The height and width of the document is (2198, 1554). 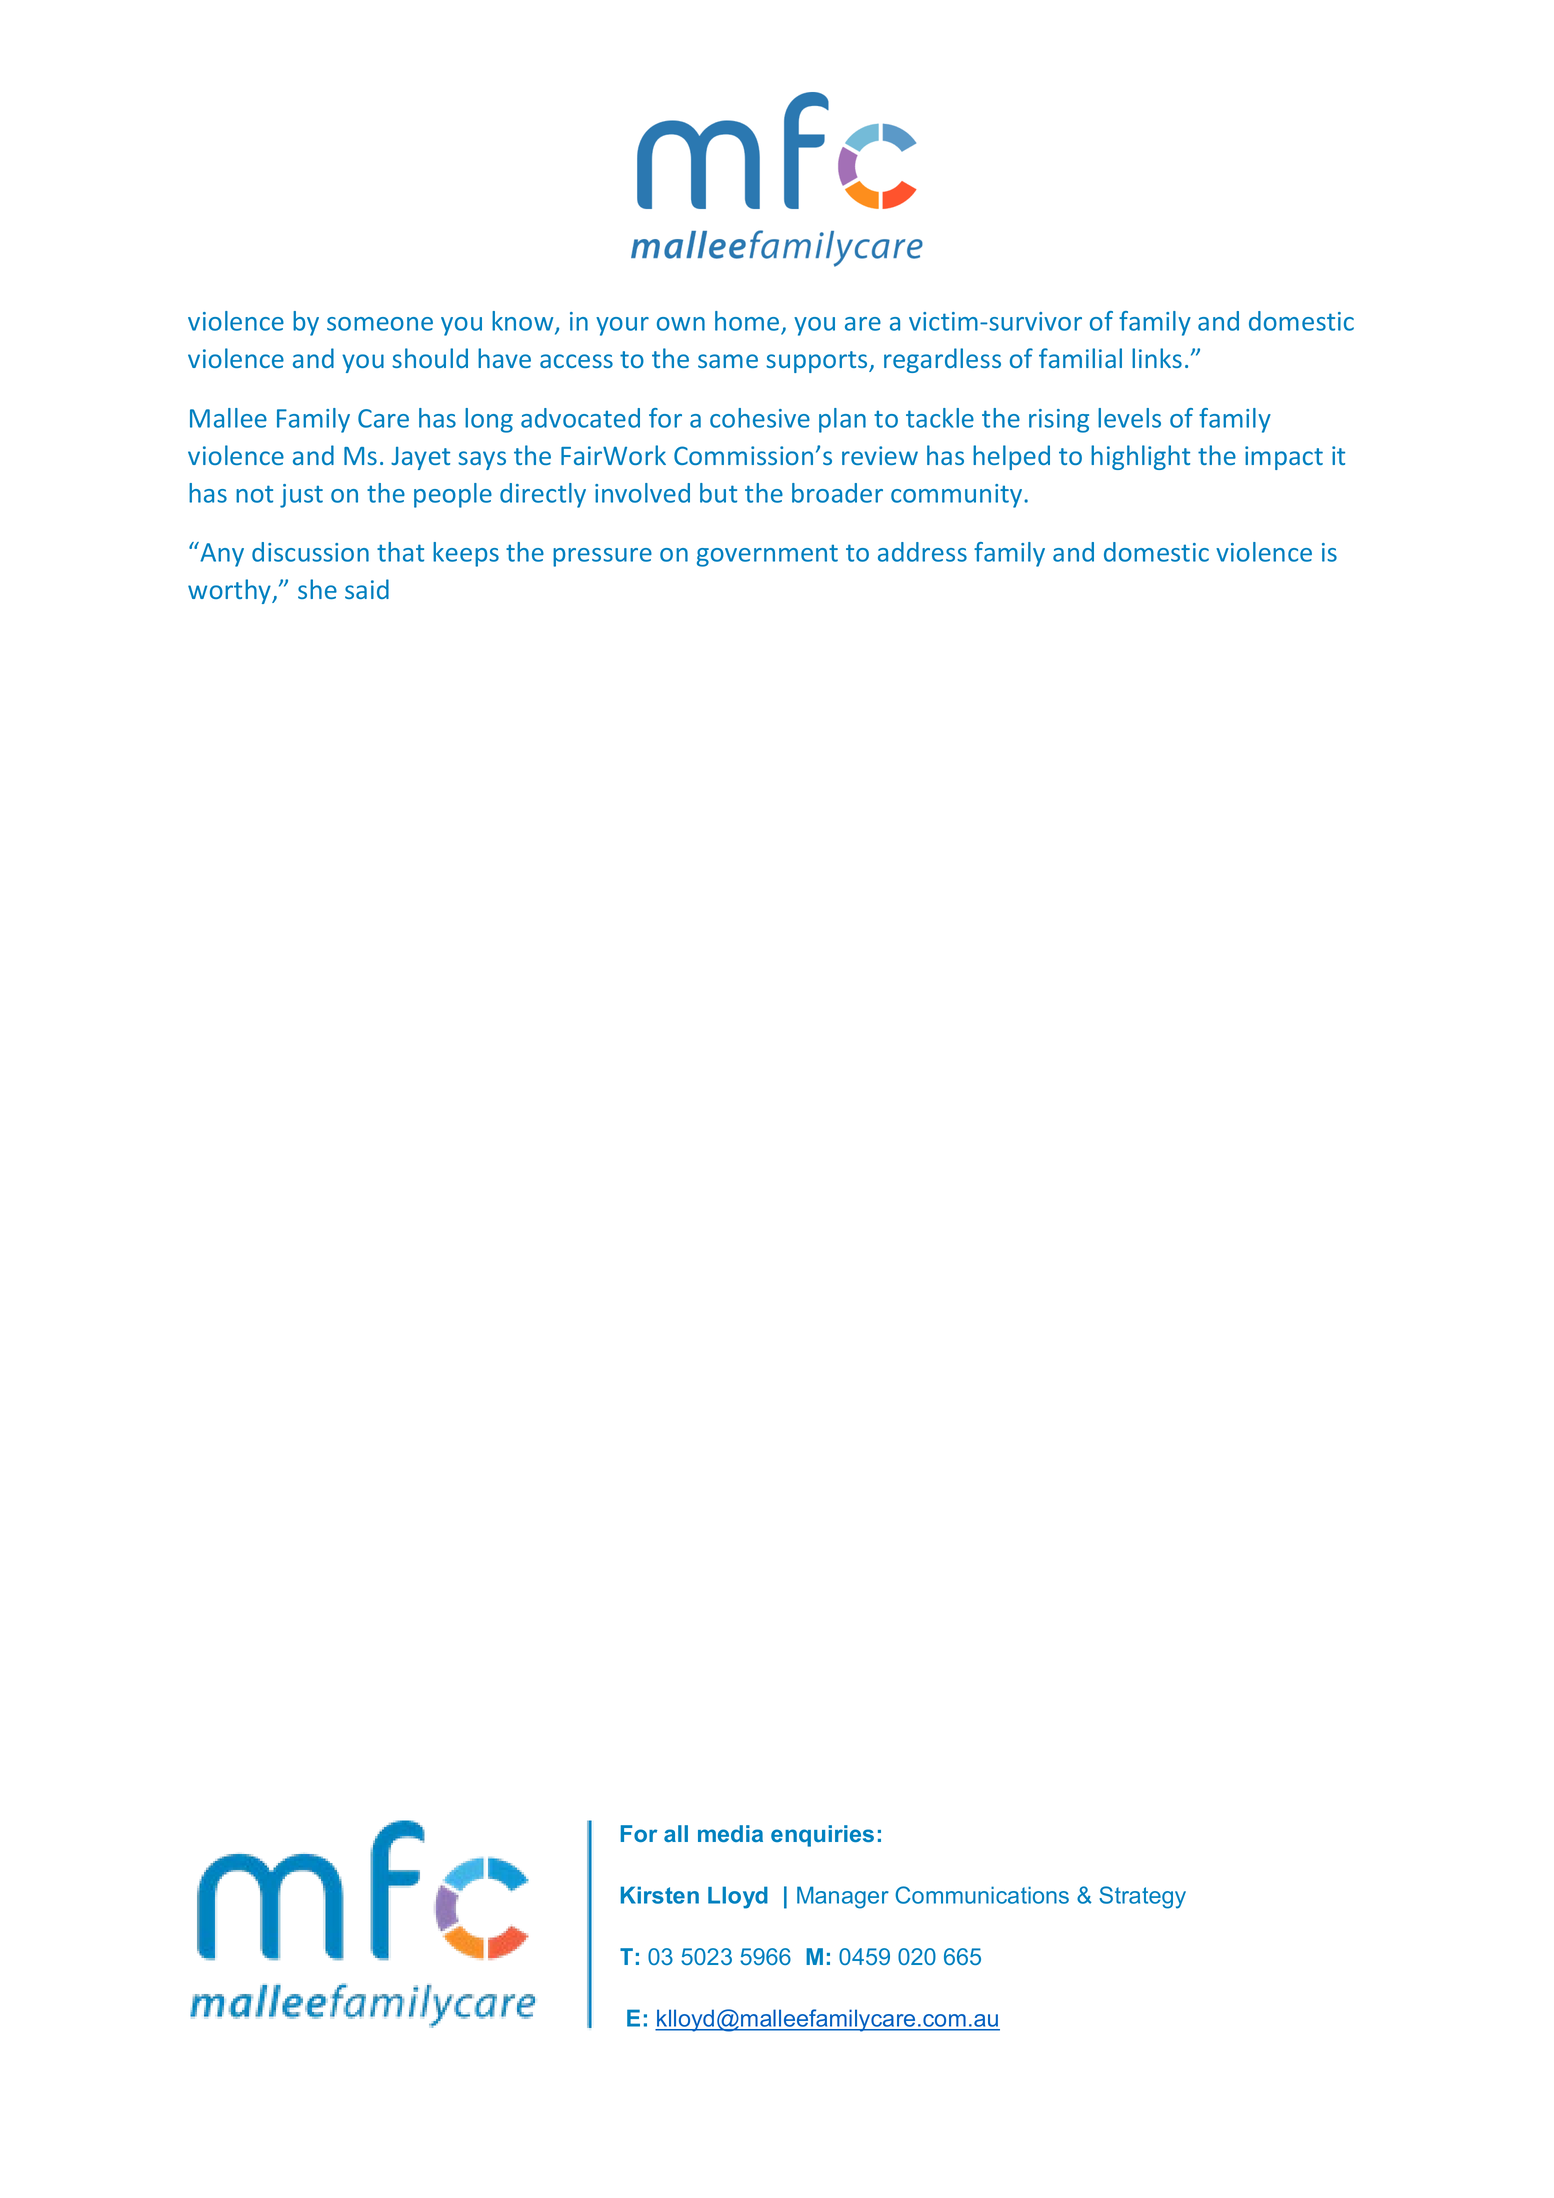 What do you see at coordinates (822, 1836) in the document?
I see `enquiries` at bounding box center [822, 1836].
